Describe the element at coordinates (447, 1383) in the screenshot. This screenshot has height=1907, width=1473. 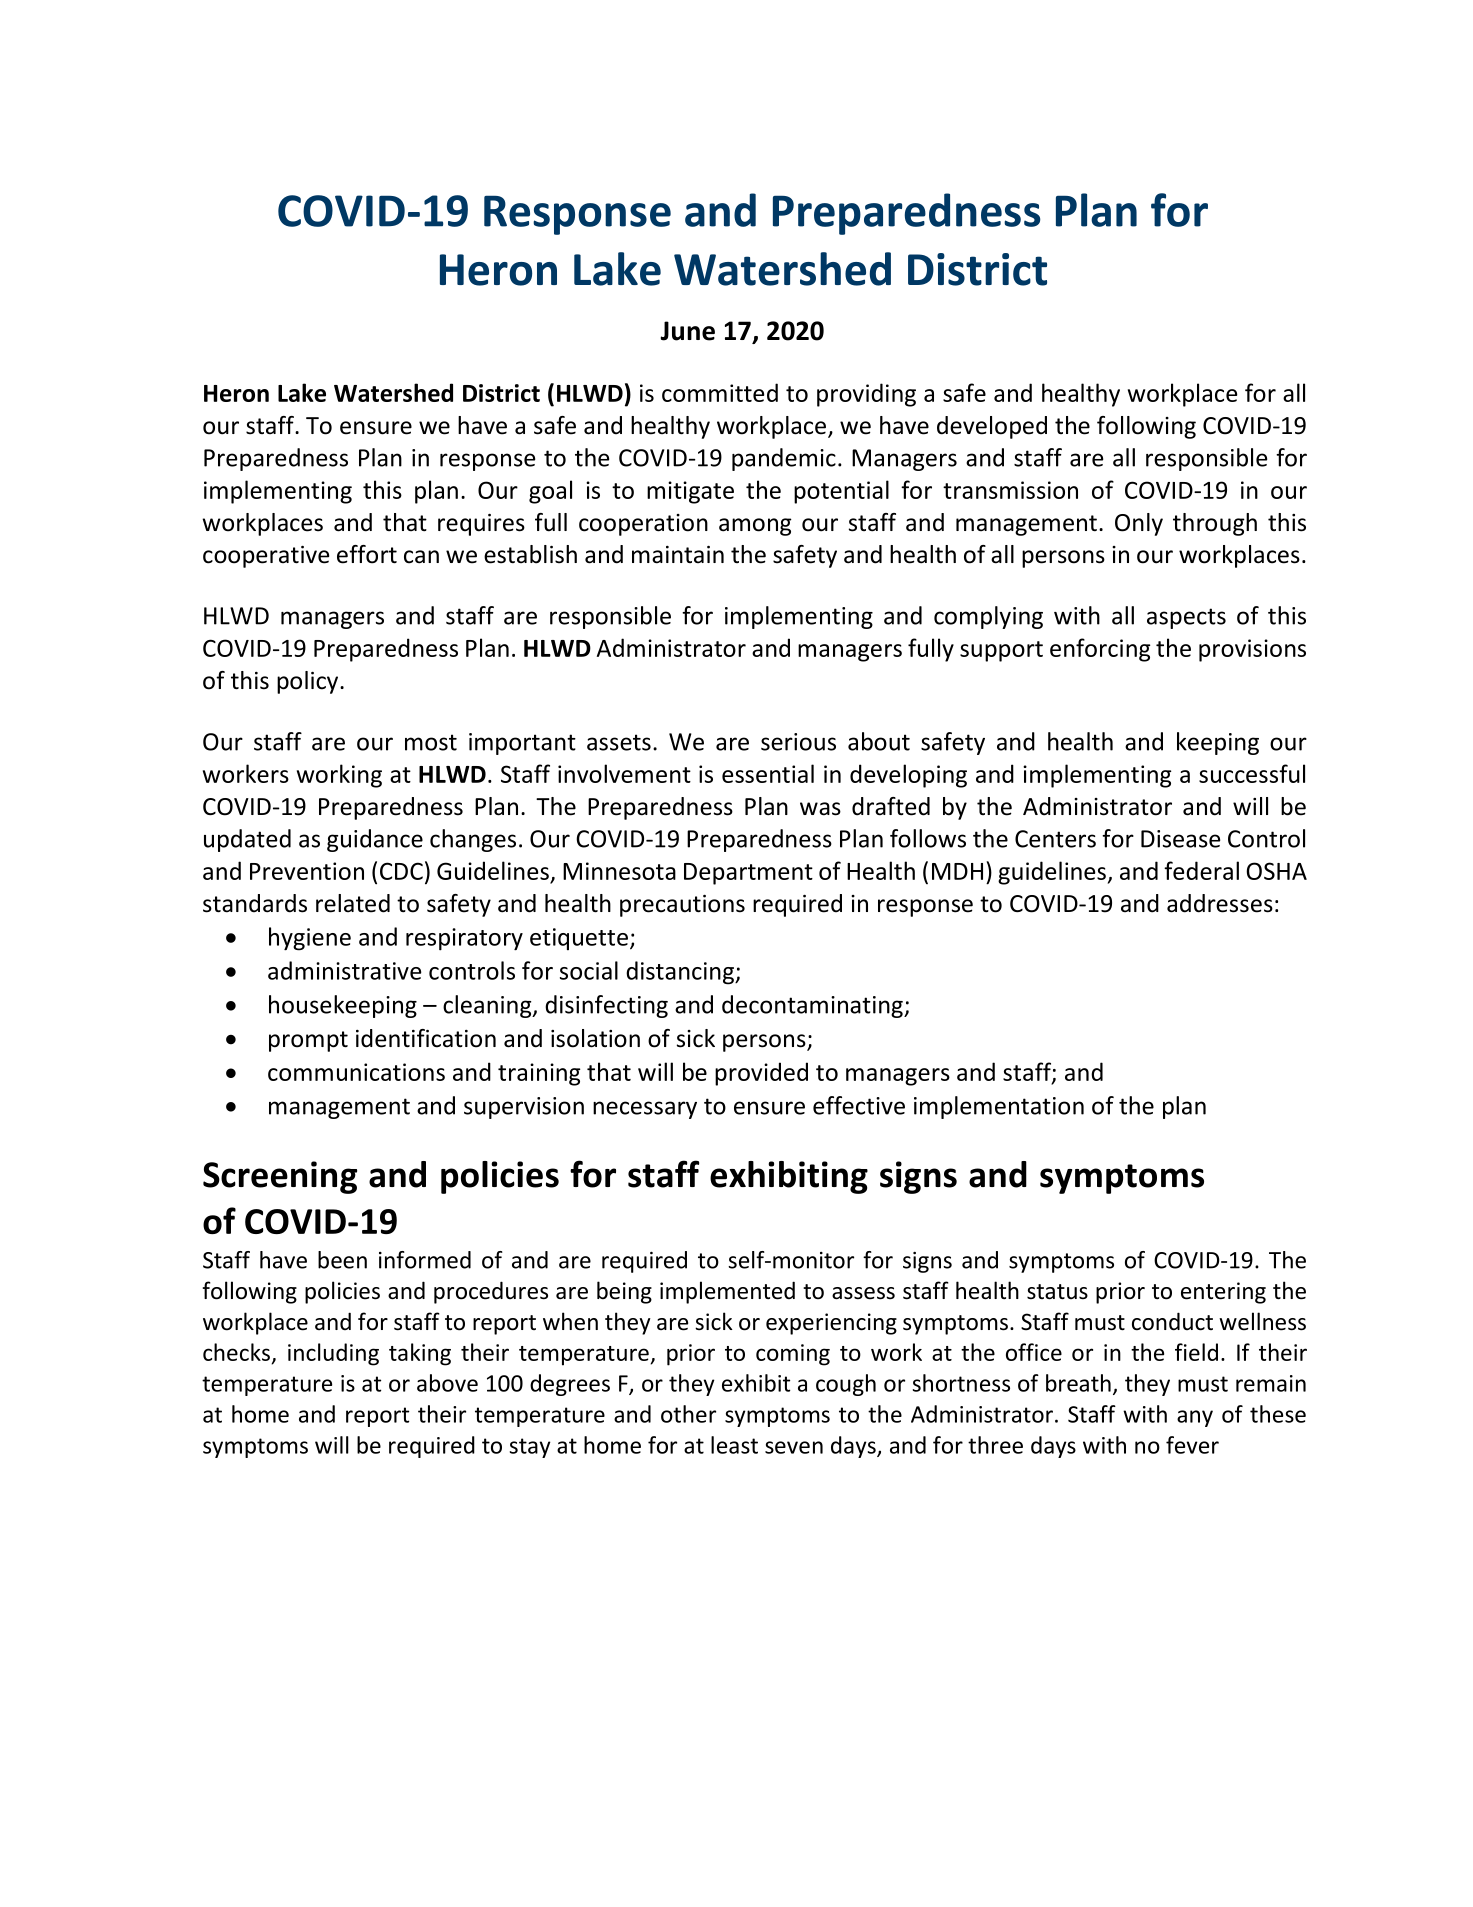
I see `above` at that location.
